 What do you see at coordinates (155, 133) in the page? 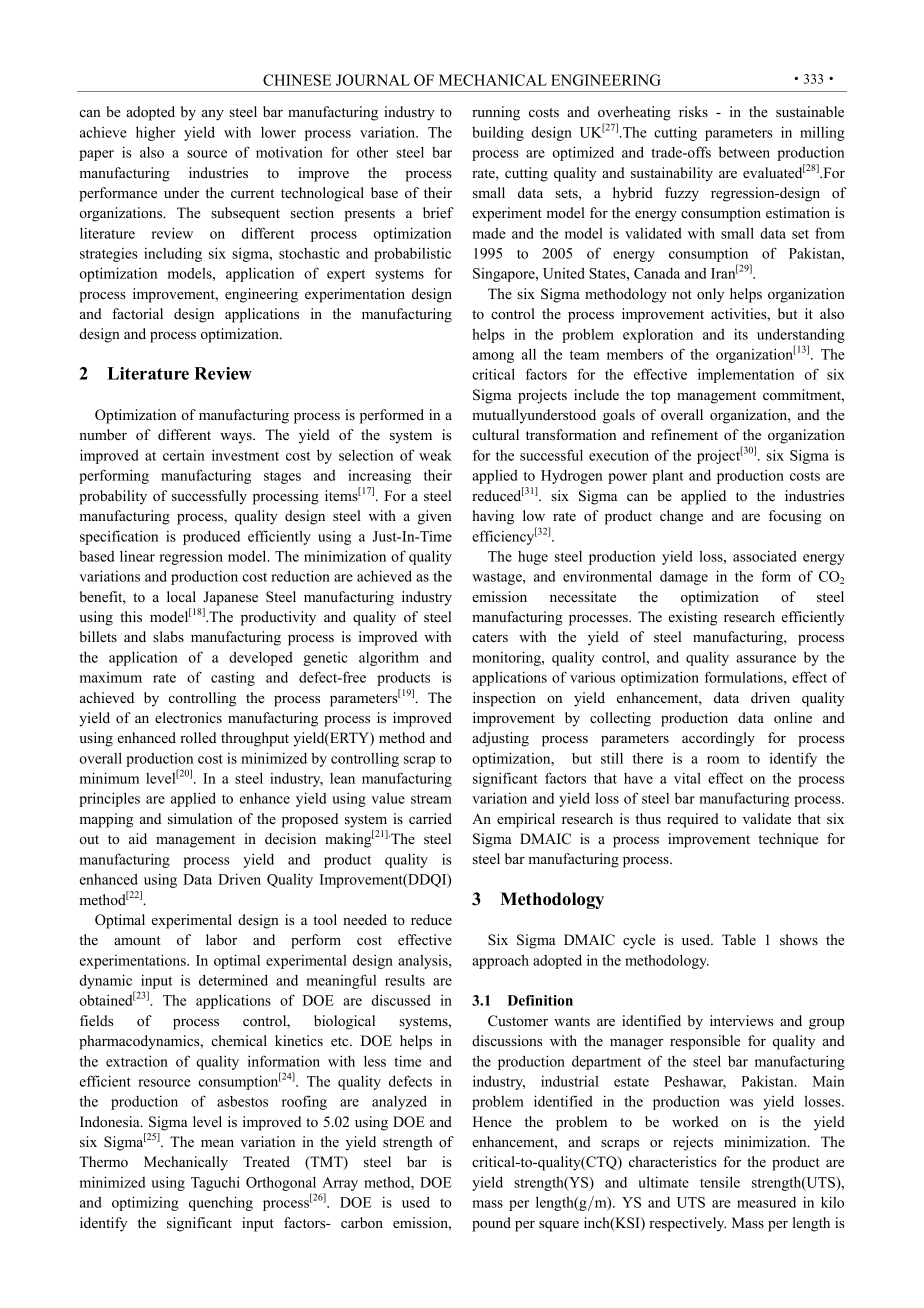
I see `higher` at bounding box center [155, 133].
